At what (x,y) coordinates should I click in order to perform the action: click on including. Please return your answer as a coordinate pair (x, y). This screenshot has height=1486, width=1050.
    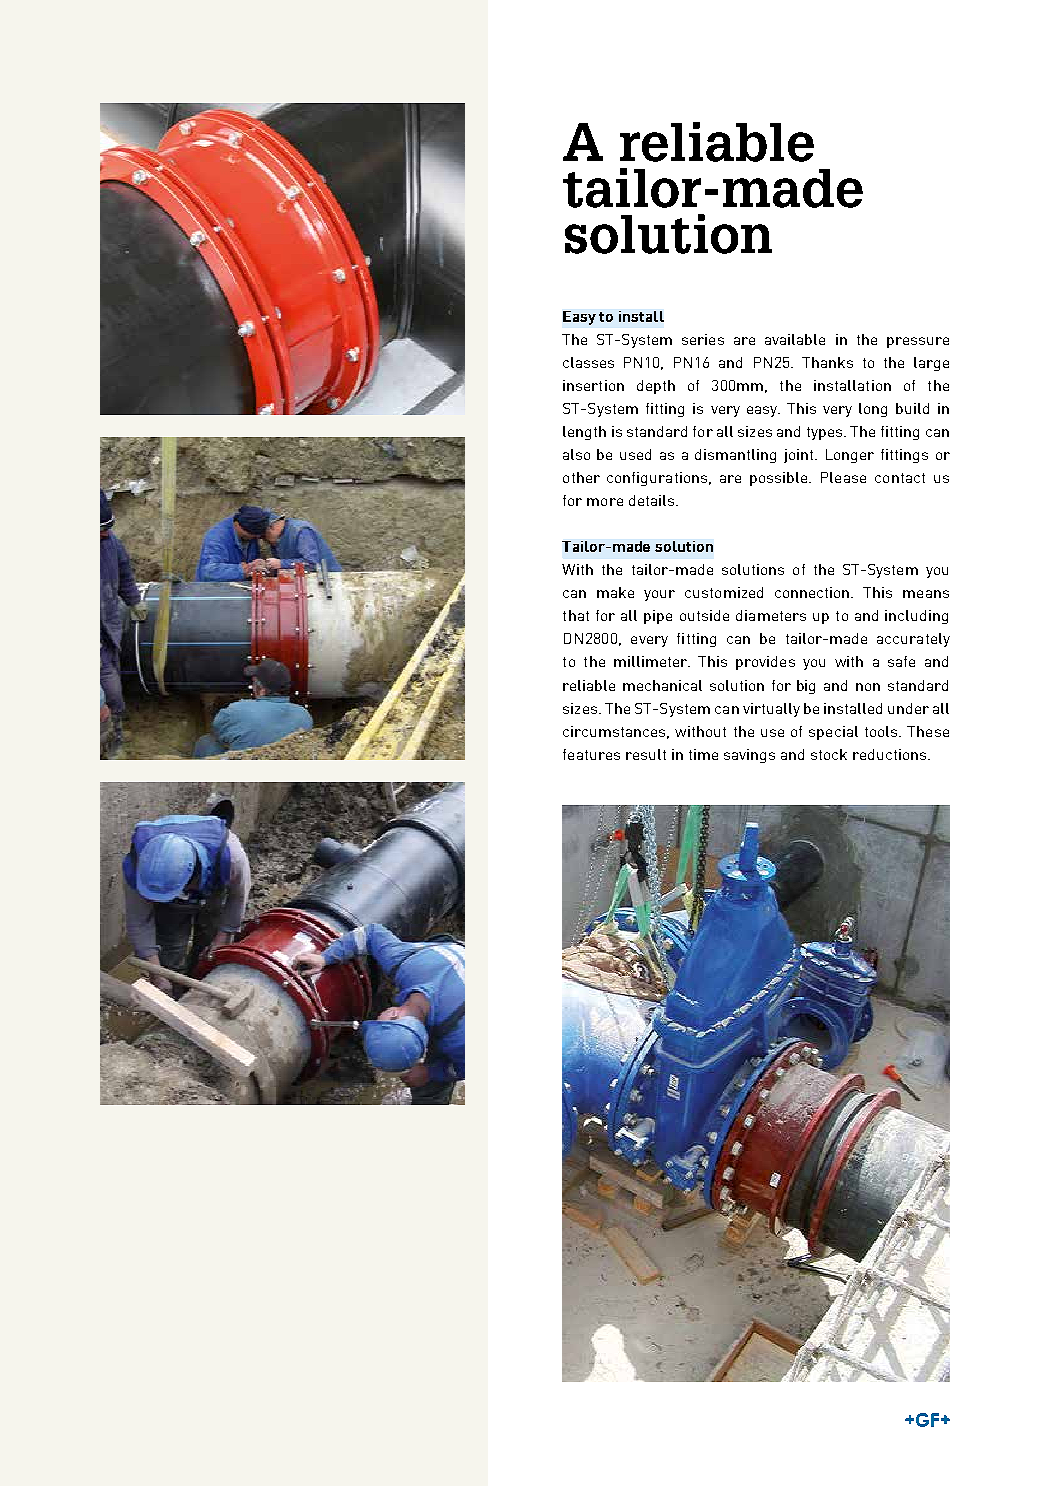
    Looking at the image, I should click on (916, 617).
